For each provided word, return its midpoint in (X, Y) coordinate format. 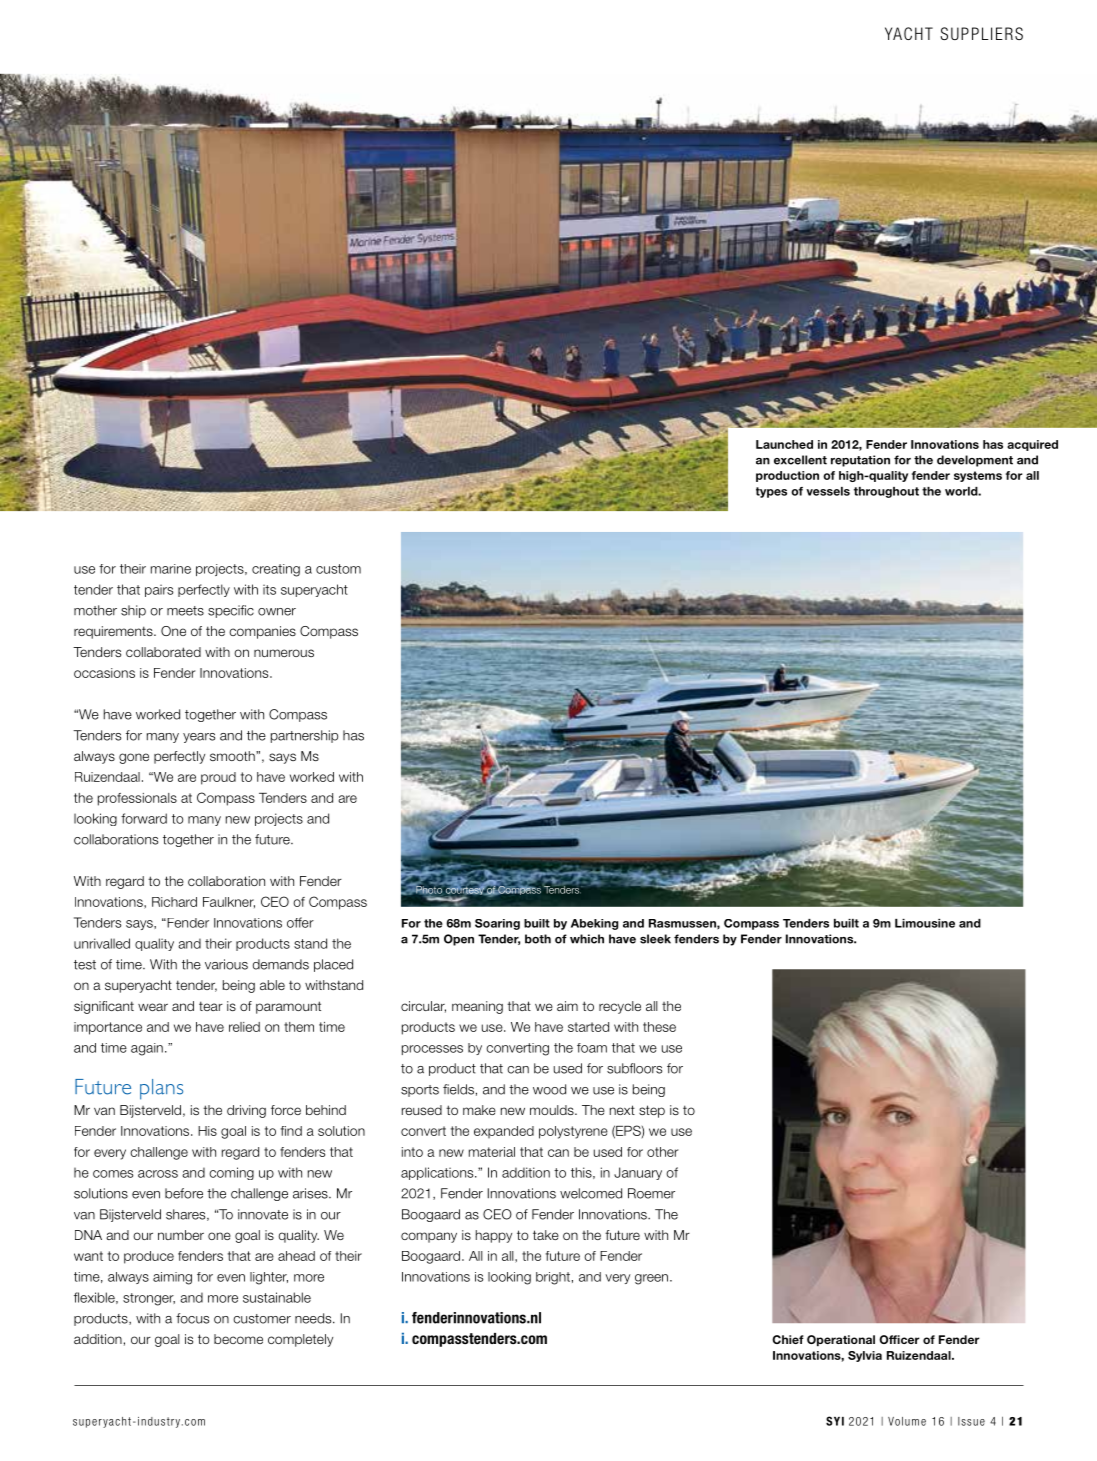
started (588, 1027)
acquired (1032, 445)
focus (192, 1318)
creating (276, 570)
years (199, 738)
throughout (886, 492)
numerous (284, 653)
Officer (899, 1339)
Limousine (925, 923)
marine (171, 569)
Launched (784, 444)
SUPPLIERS (981, 33)
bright (553, 1278)
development (975, 461)
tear (211, 1006)
